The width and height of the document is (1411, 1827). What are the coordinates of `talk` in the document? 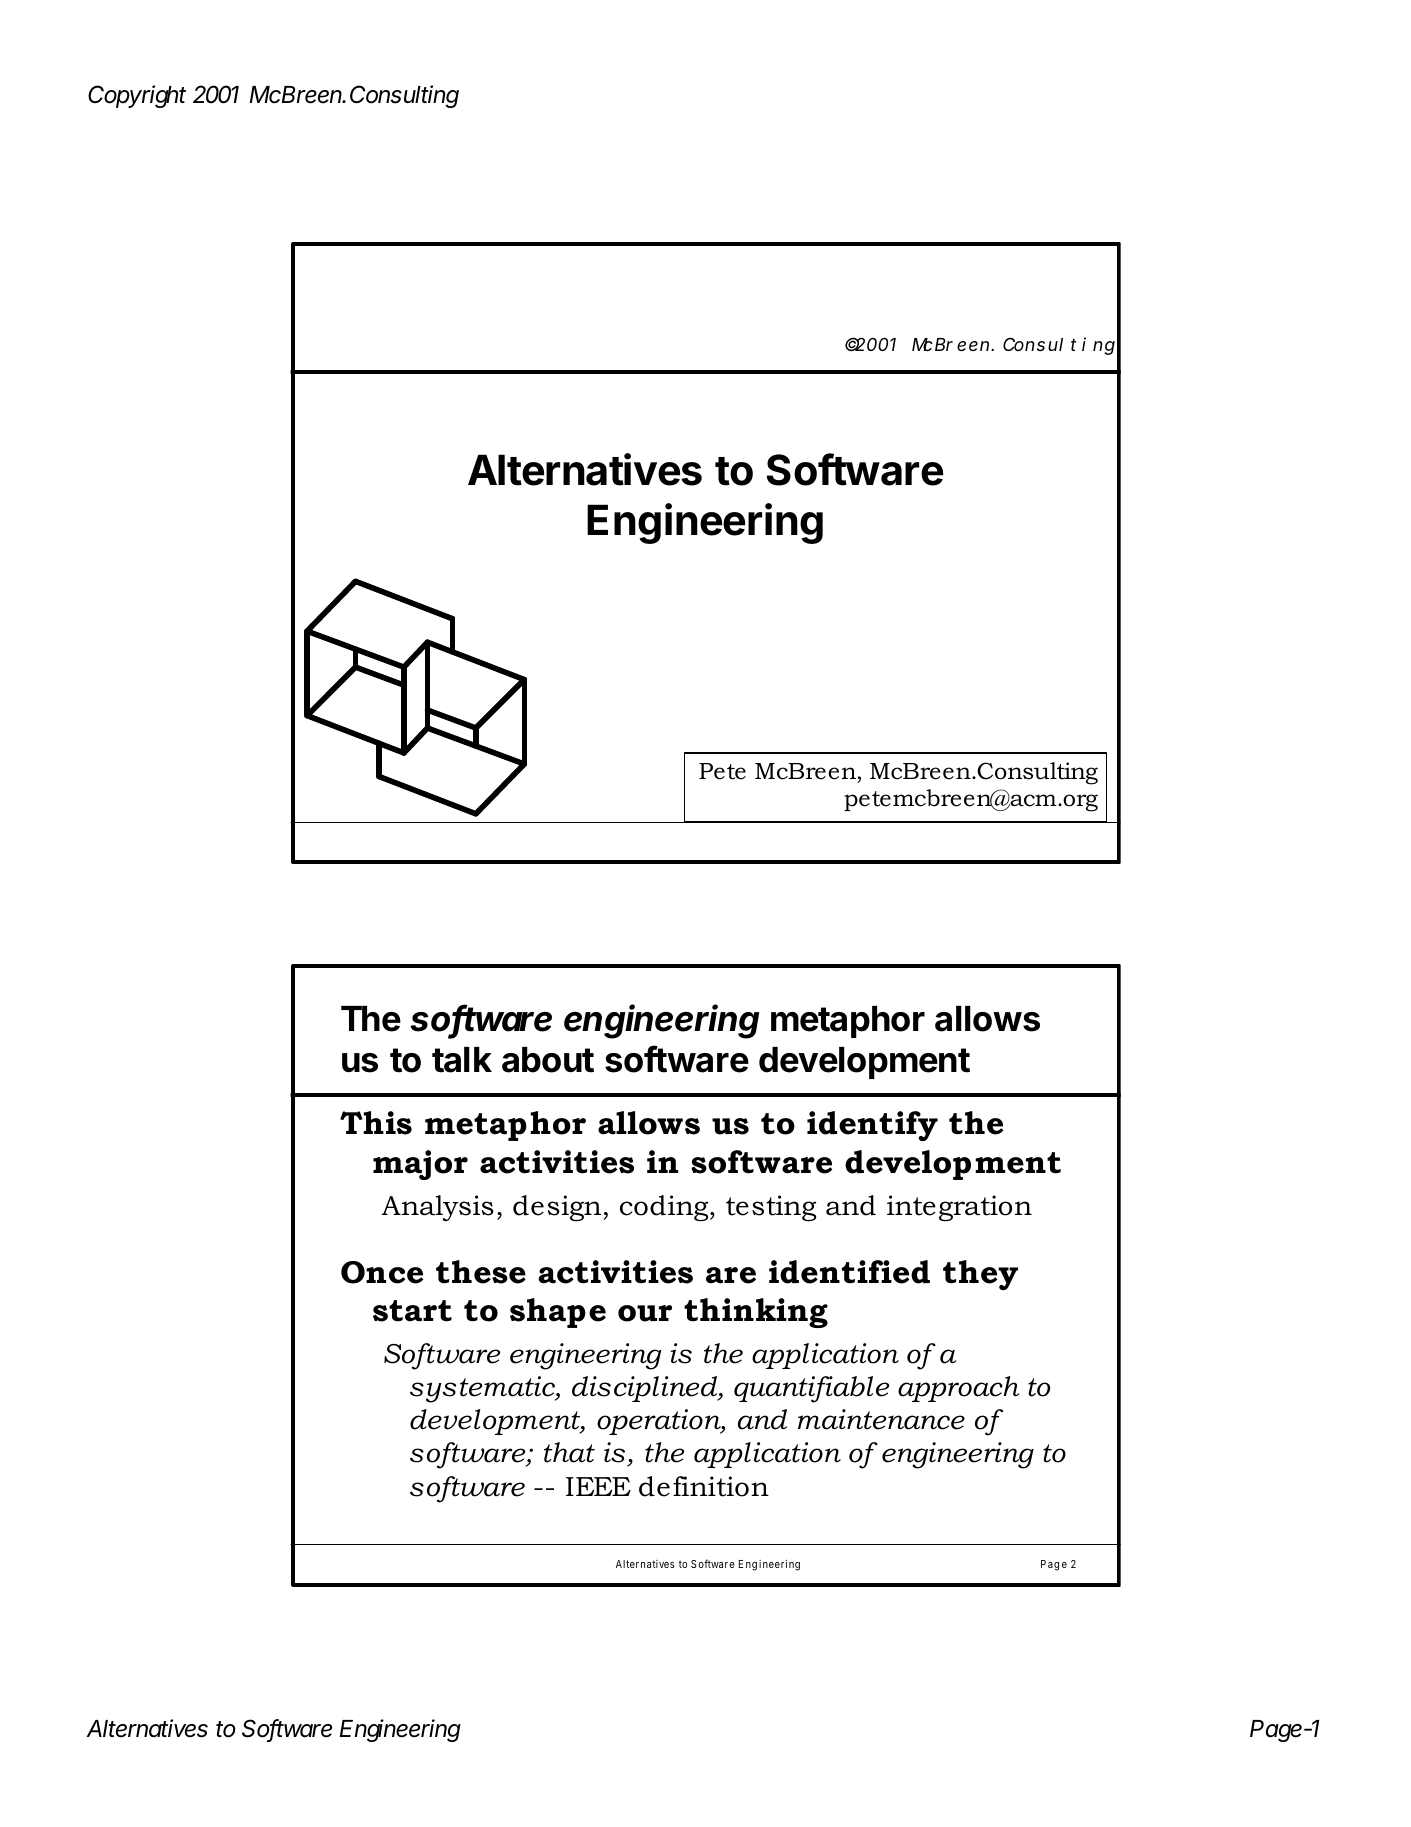 It's located at (462, 1060).
